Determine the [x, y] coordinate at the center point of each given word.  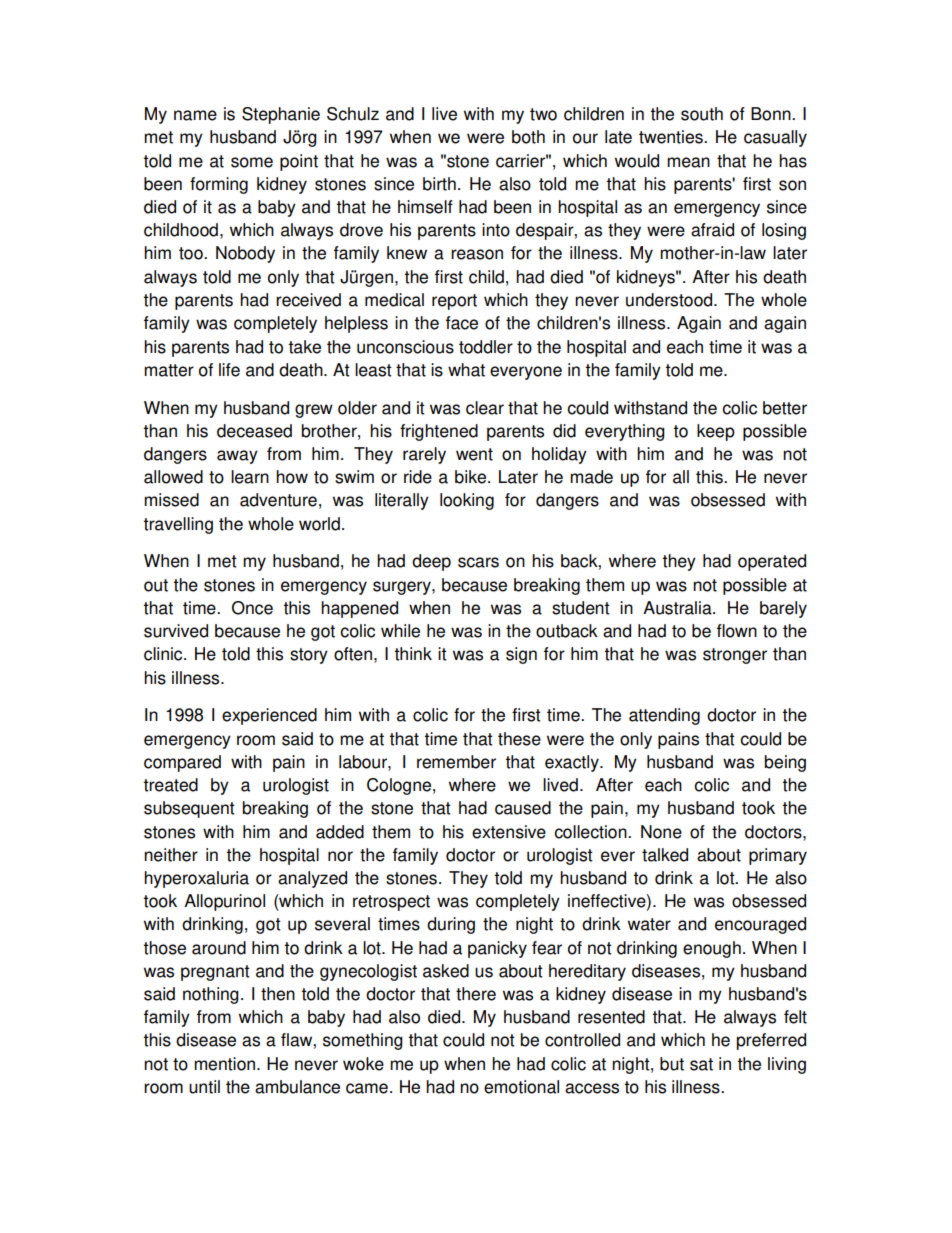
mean [688, 162]
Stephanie [281, 115]
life [229, 370]
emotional [521, 1087]
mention [224, 1064]
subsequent [189, 809]
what [466, 370]
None [661, 832]
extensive [509, 832]
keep [716, 432]
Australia [678, 608]
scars [478, 562]
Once [252, 608]
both [528, 137]
